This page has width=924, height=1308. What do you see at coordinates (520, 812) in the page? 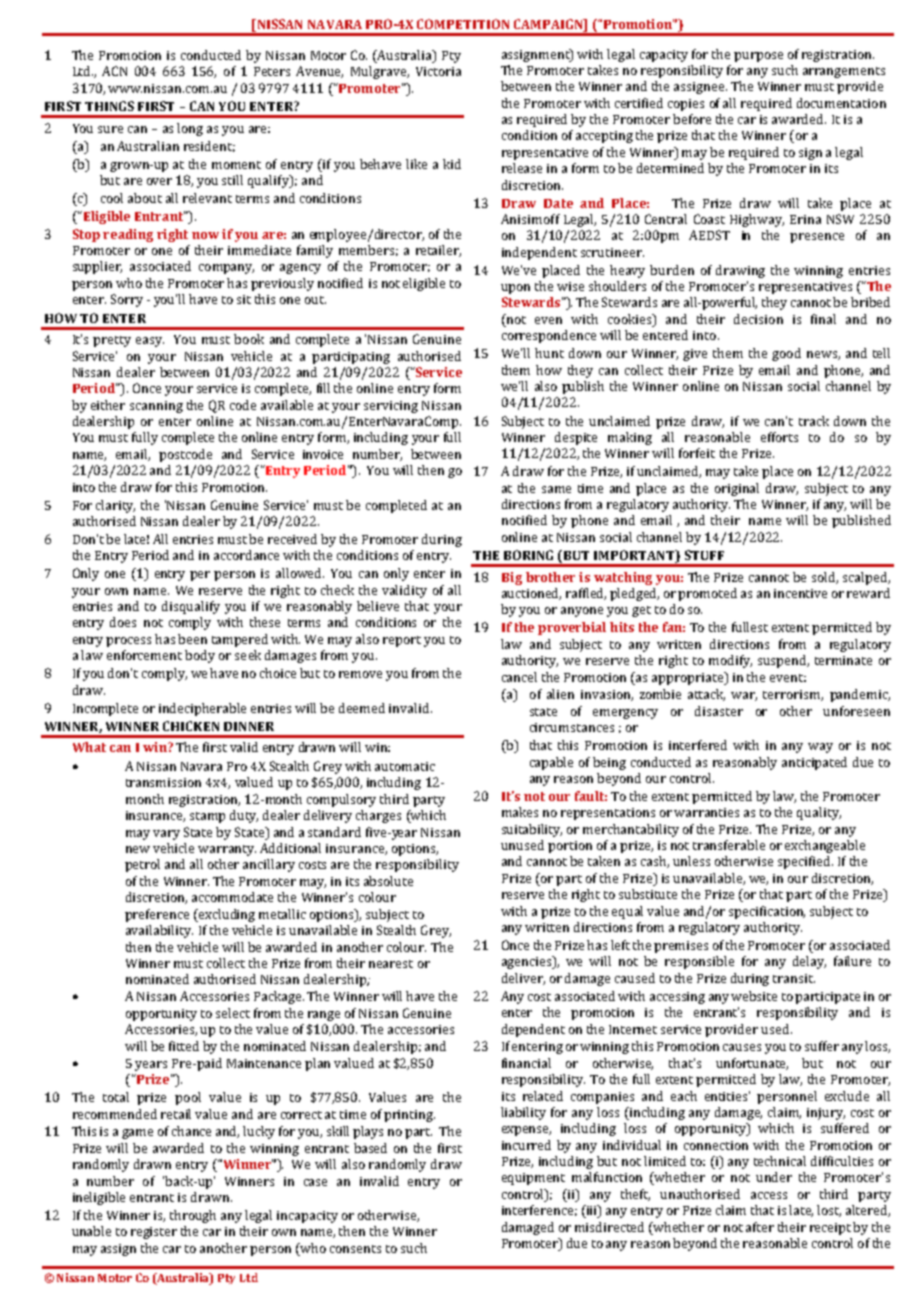
I see `makes` at bounding box center [520, 812].
